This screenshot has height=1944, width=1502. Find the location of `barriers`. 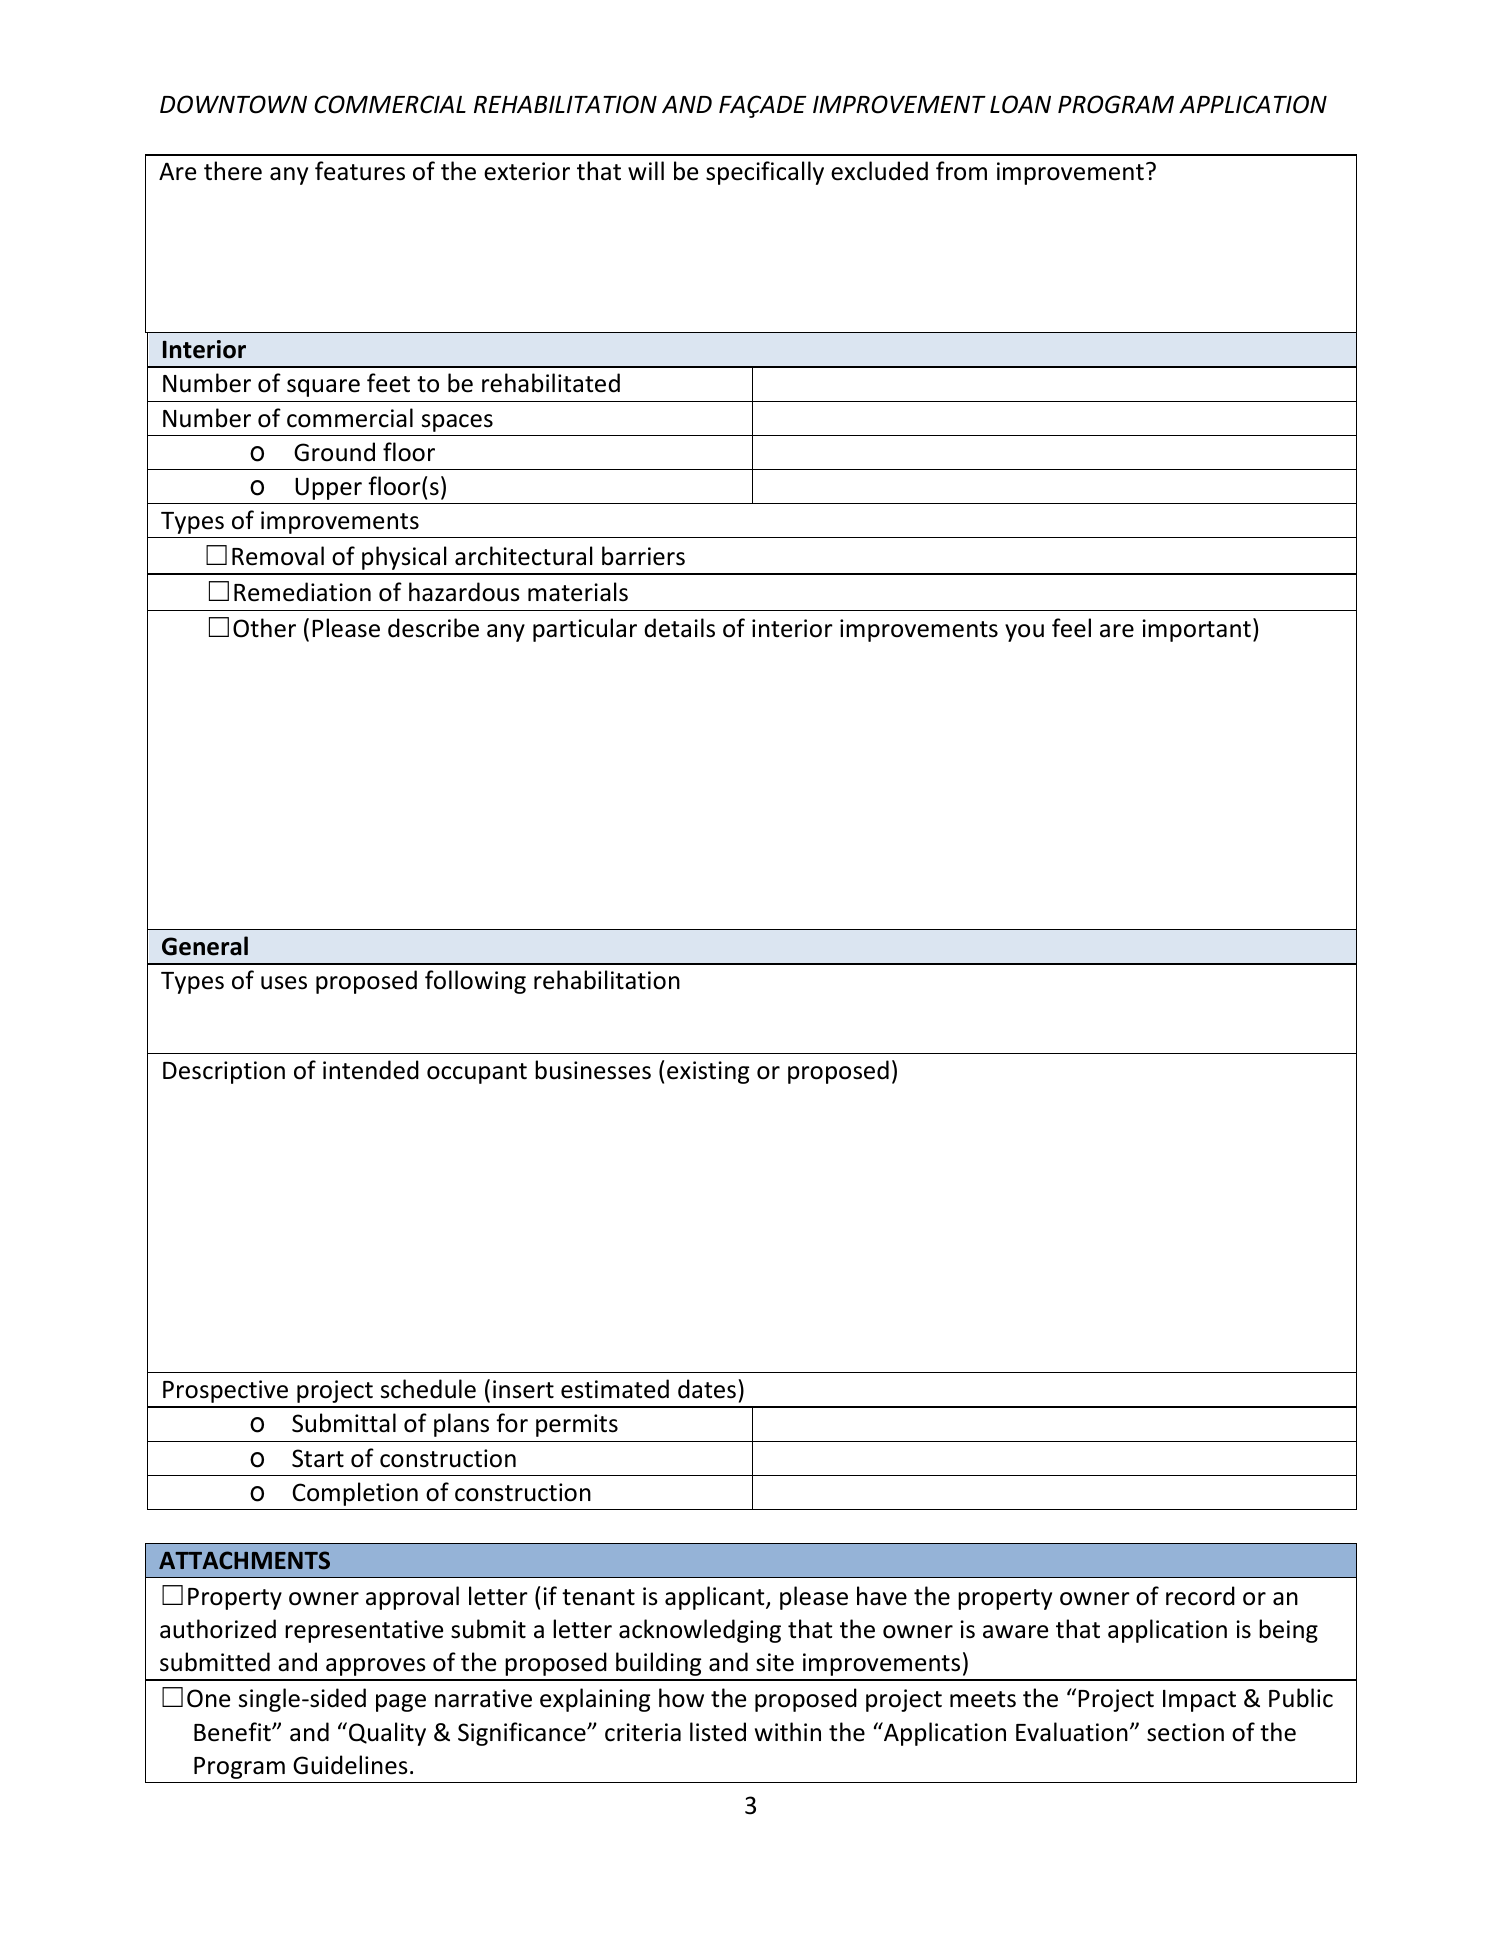

barriers is located at coordinates (643, 556).
